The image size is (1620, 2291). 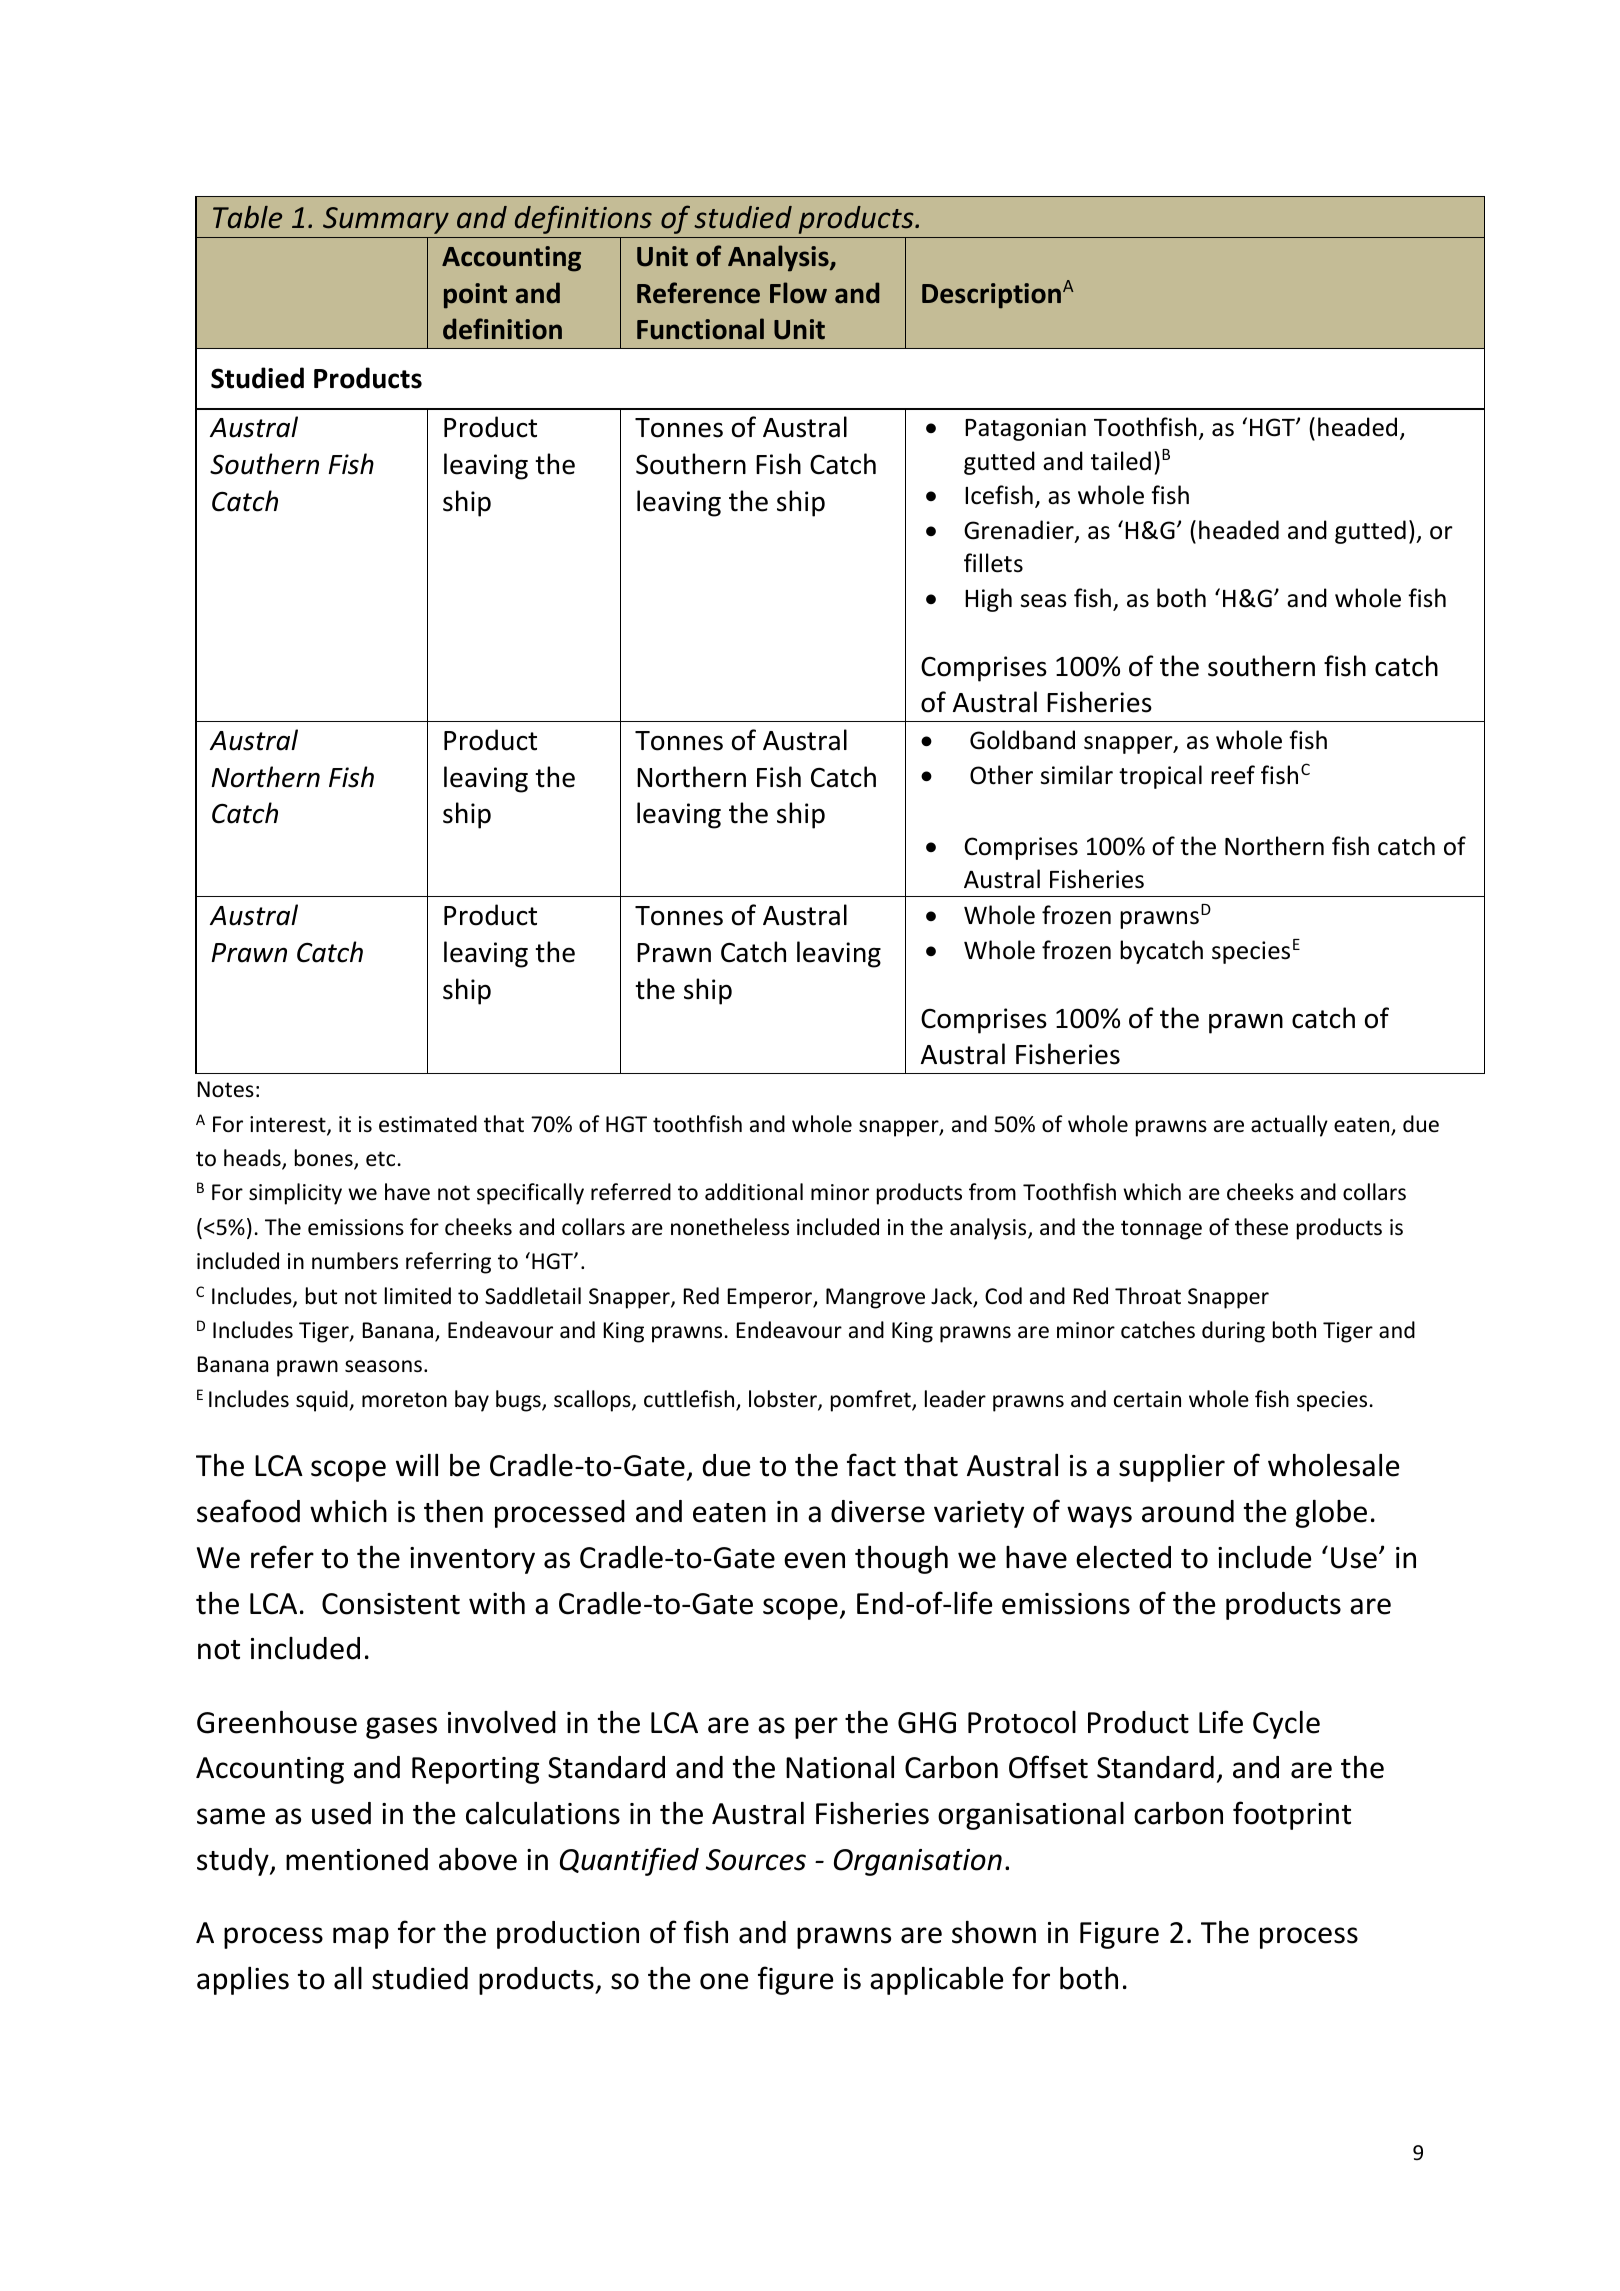 I want to click on additional, so click(x=754, y=1192).
